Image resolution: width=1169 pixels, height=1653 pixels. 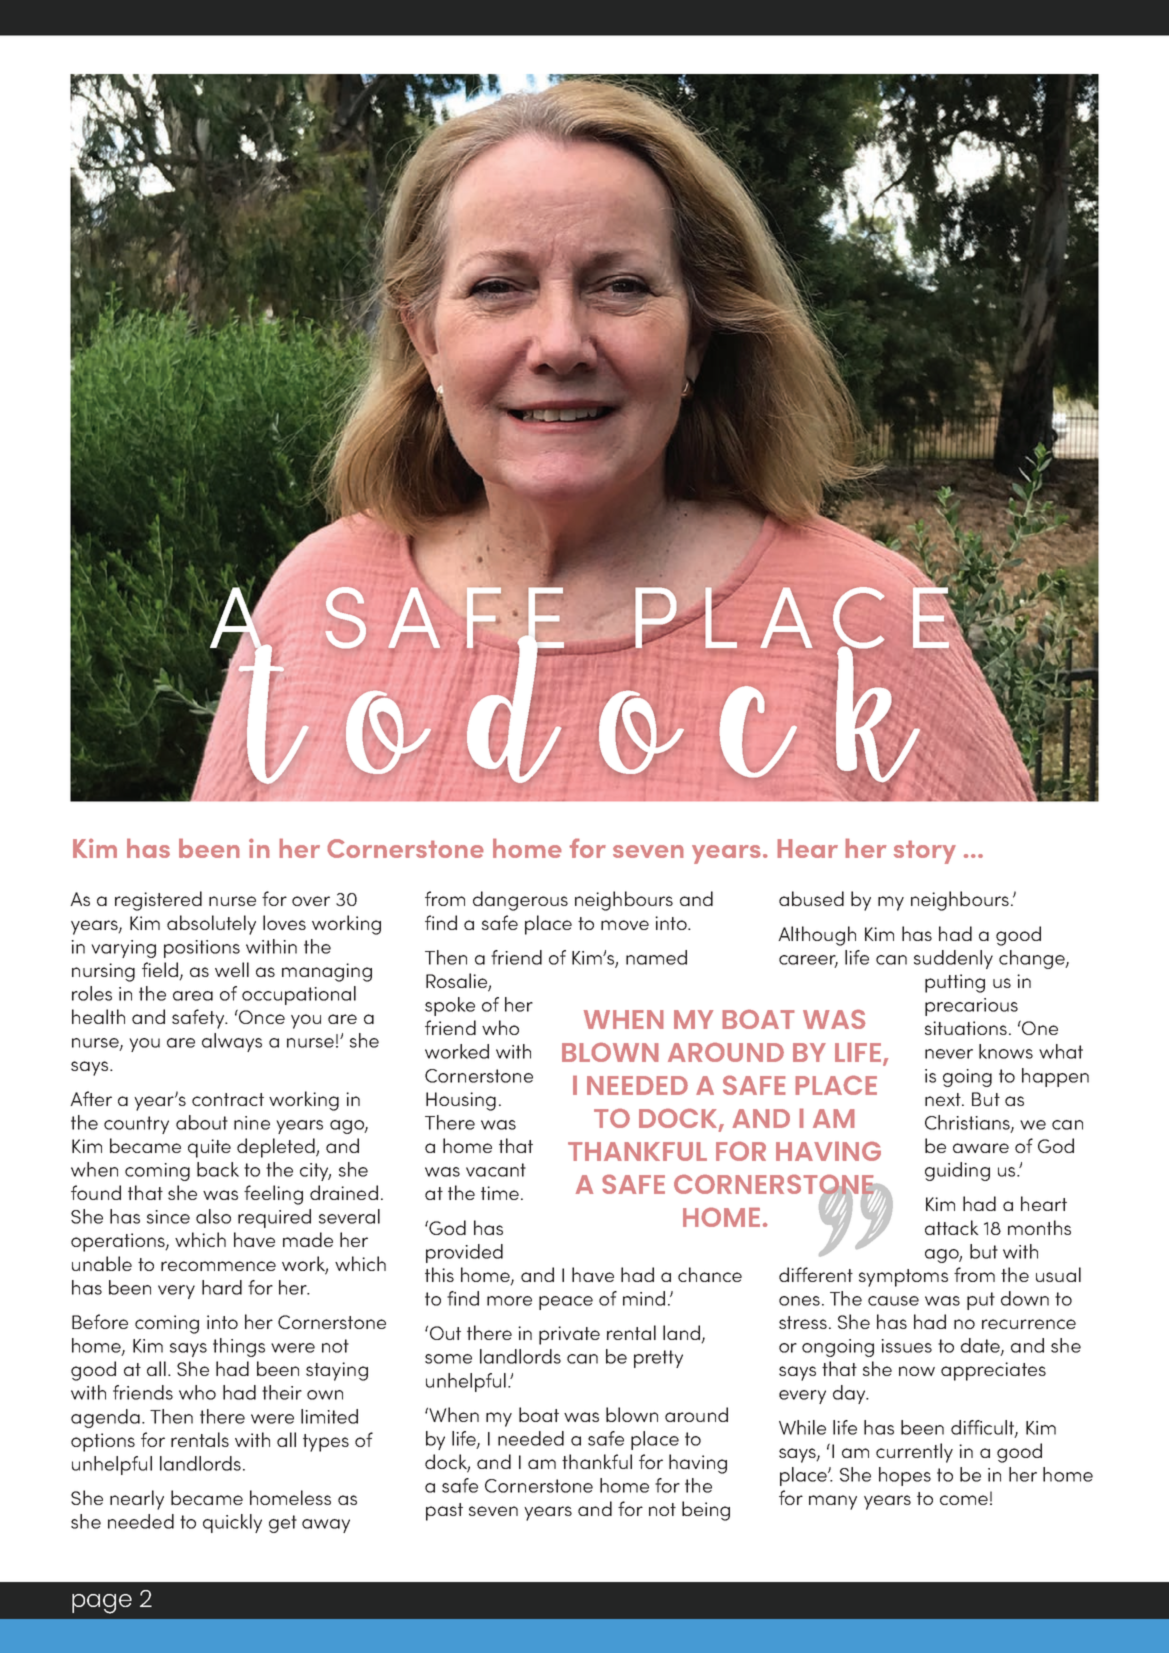 What do you see at coordinates (102, 1604) in the document?
I see `page` at bounding box center [102, 1604].
